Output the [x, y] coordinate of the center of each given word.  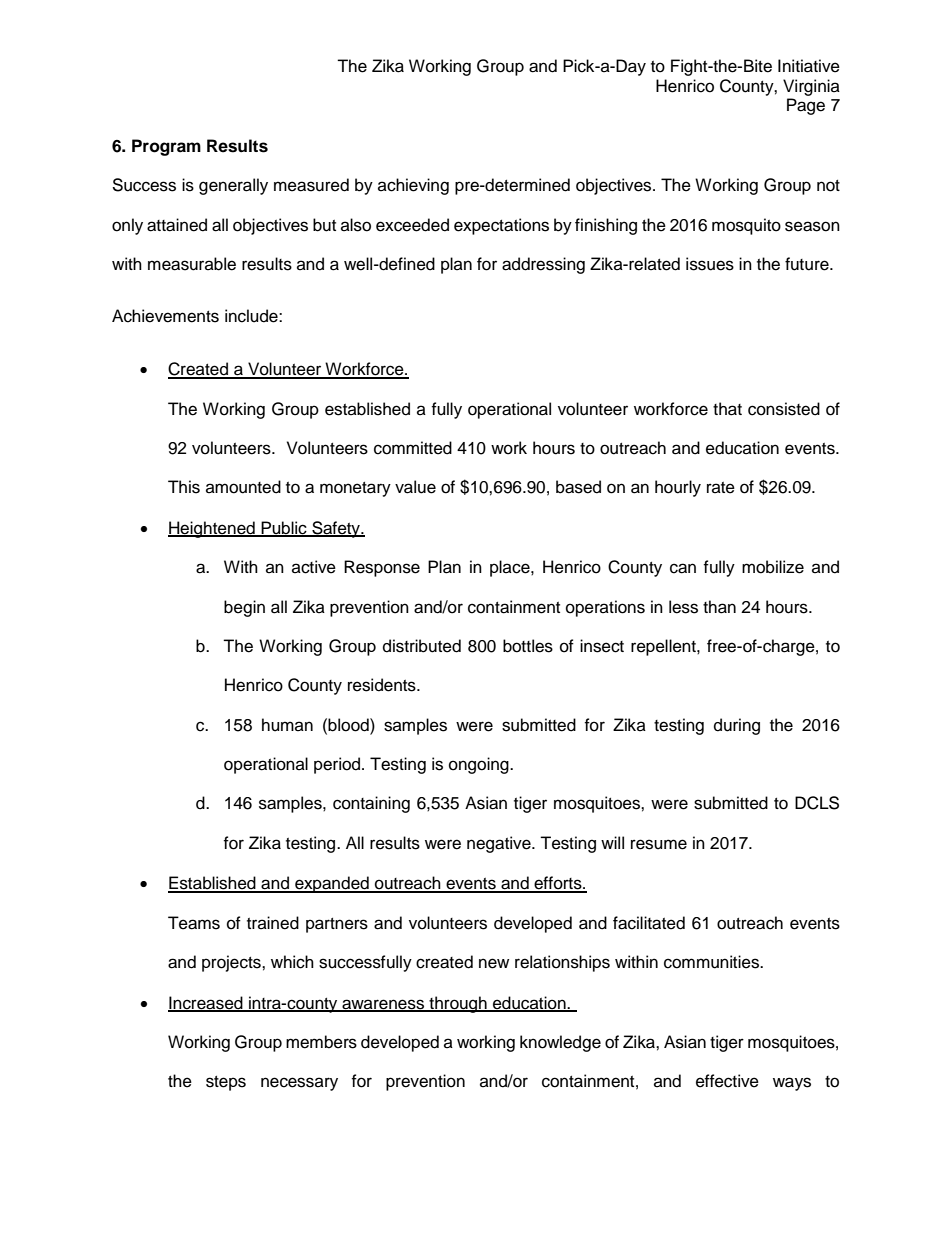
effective [727, 1081]
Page [806, 106]
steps [226, 1083]
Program [166, 147]
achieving [413, 186]
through [458, 1004]
